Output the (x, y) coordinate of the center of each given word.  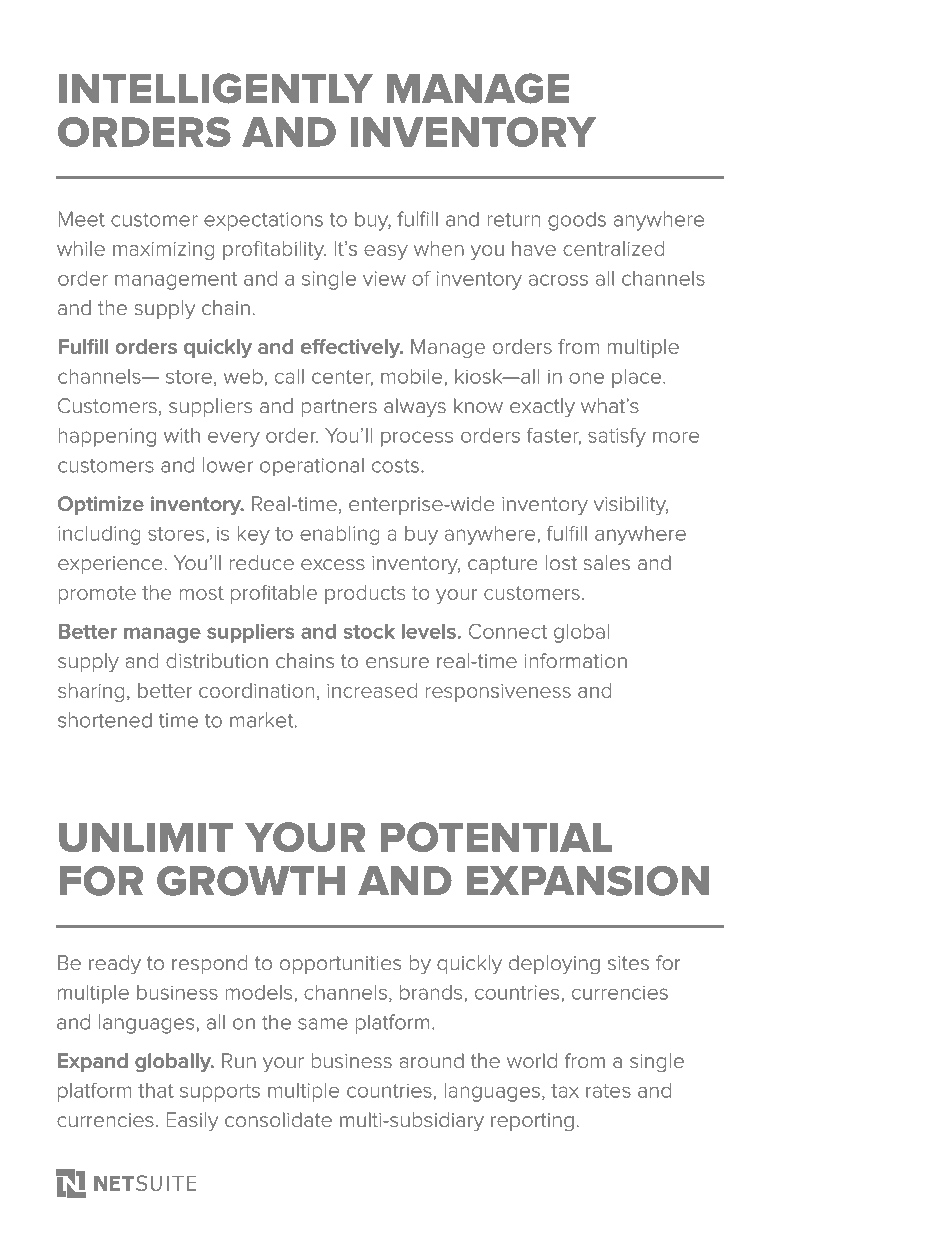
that (156, 1090)
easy (386, 252)
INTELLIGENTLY (216, 88)
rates (608, 1091)
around (431, 1061)
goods (577, 221)
